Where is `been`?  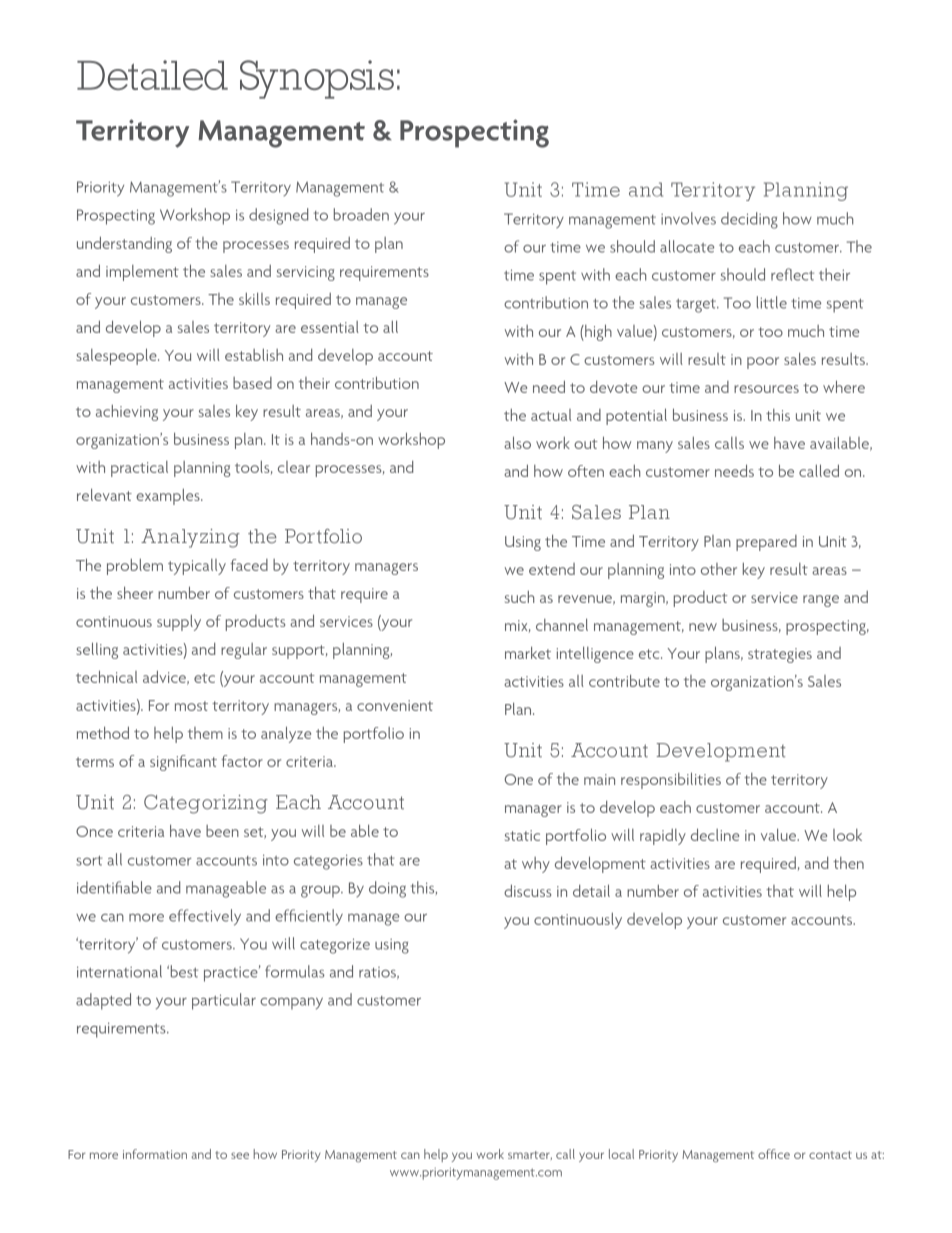 been is located at coordinates (222, 831).
